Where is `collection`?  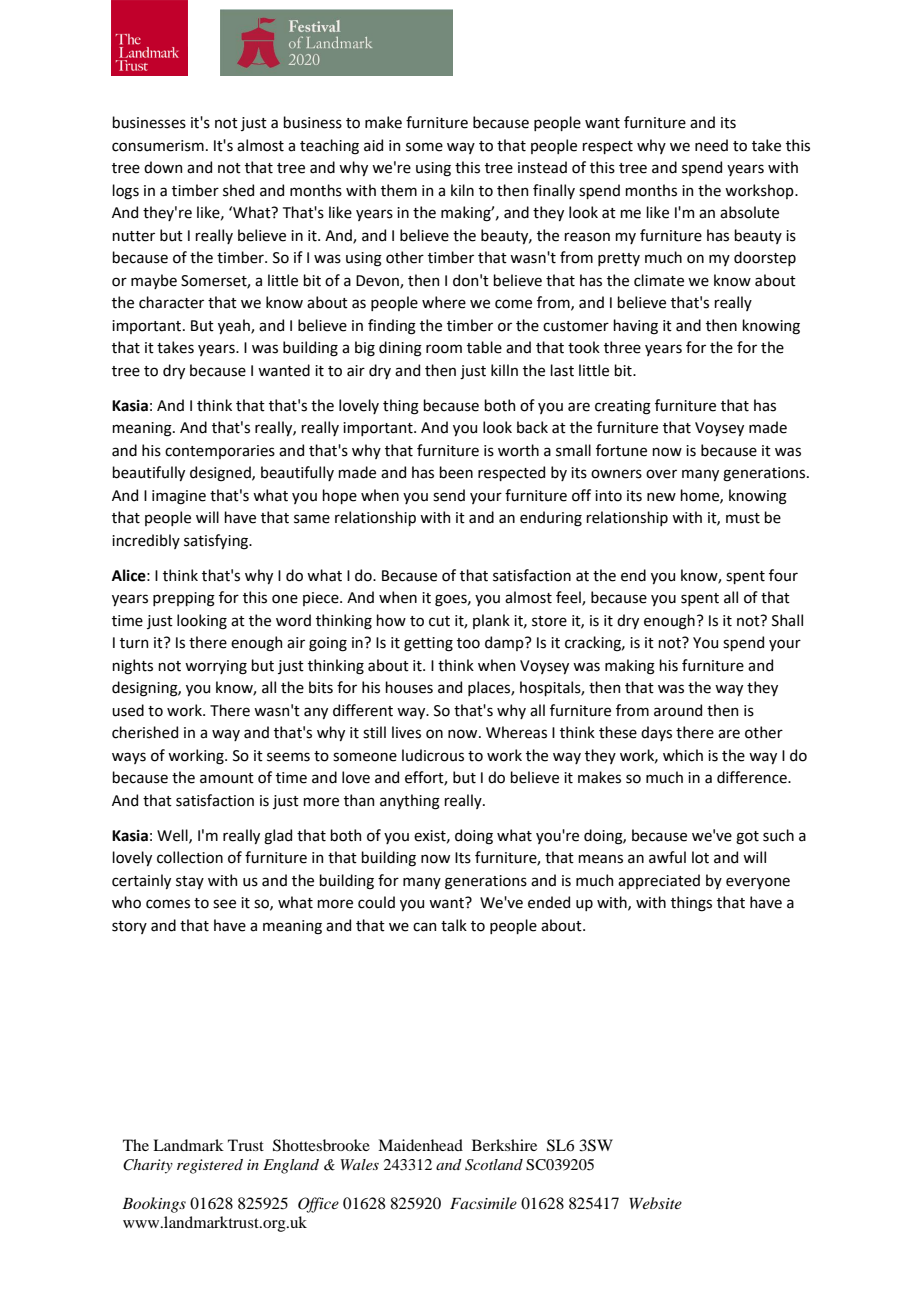 collection is located at coordinates (190, 857).
